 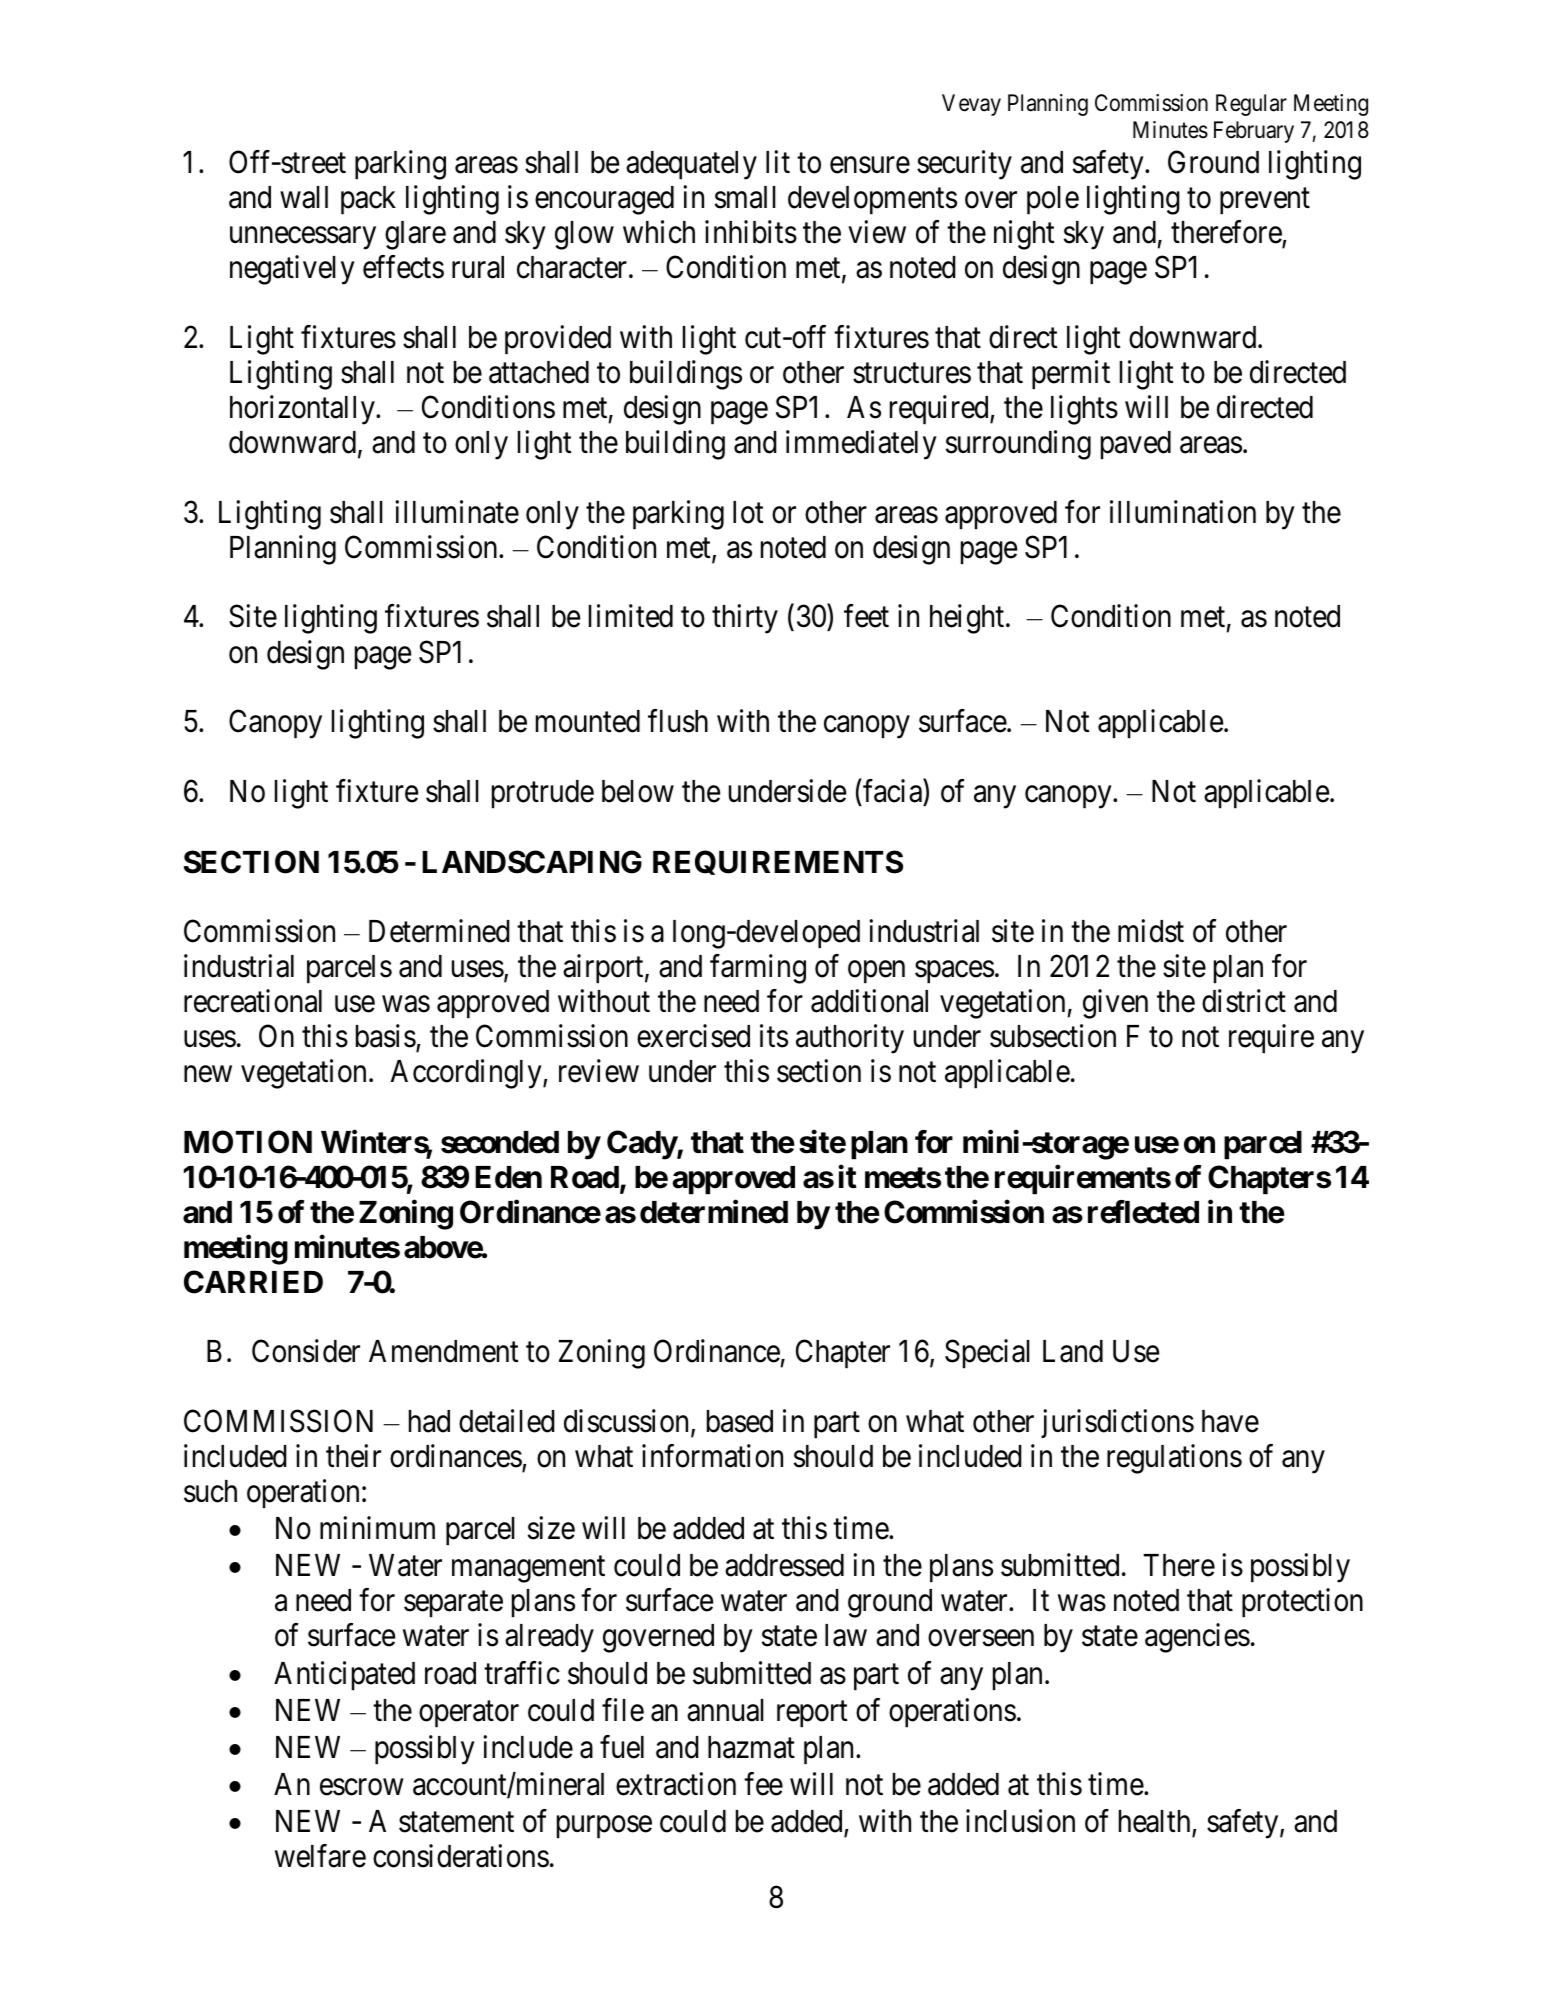 What do you see at coordinates (748, 512) in the screenshot?
I see `lot` at bounding box center [748, 512].
